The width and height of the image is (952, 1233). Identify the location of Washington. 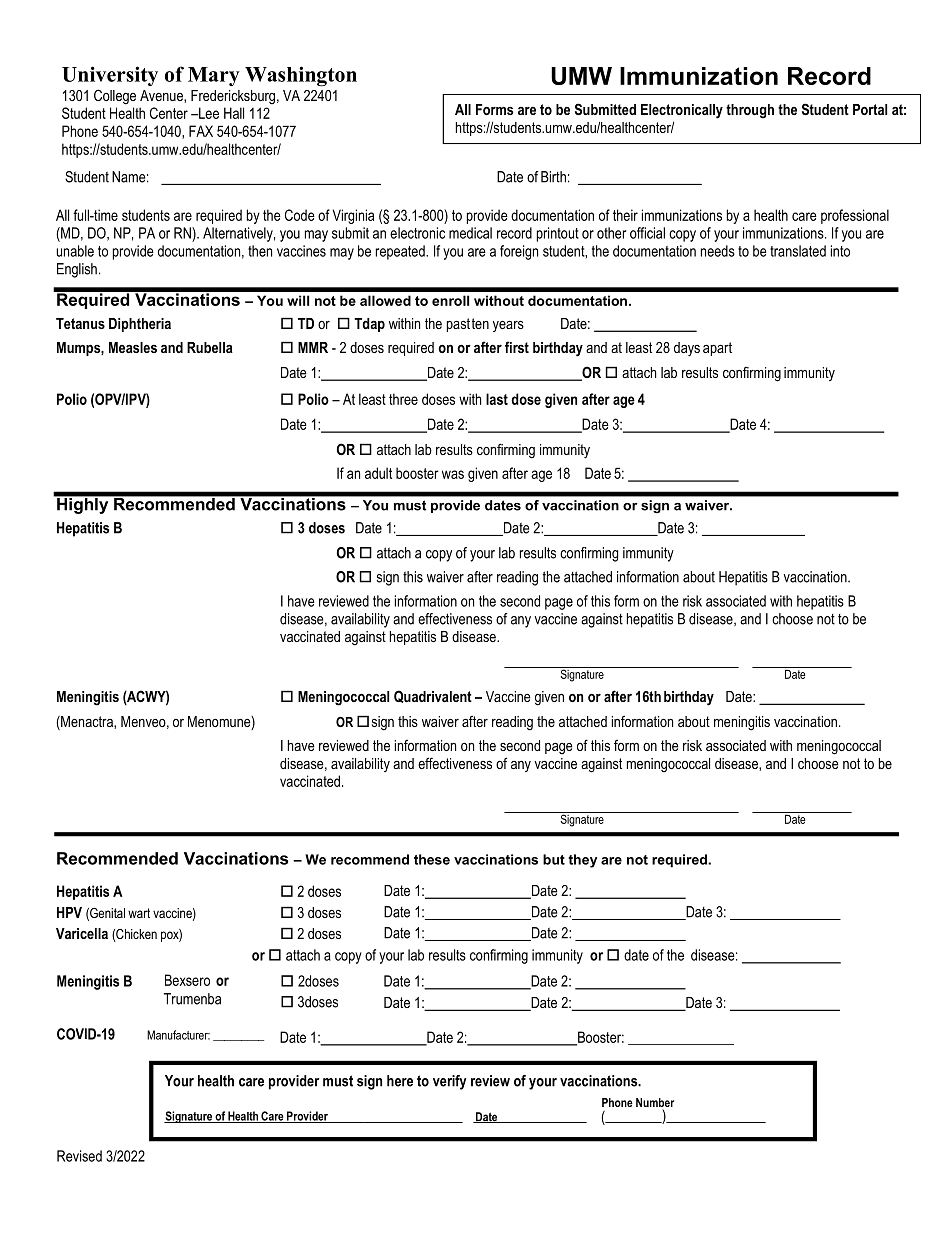
(301, 76).
